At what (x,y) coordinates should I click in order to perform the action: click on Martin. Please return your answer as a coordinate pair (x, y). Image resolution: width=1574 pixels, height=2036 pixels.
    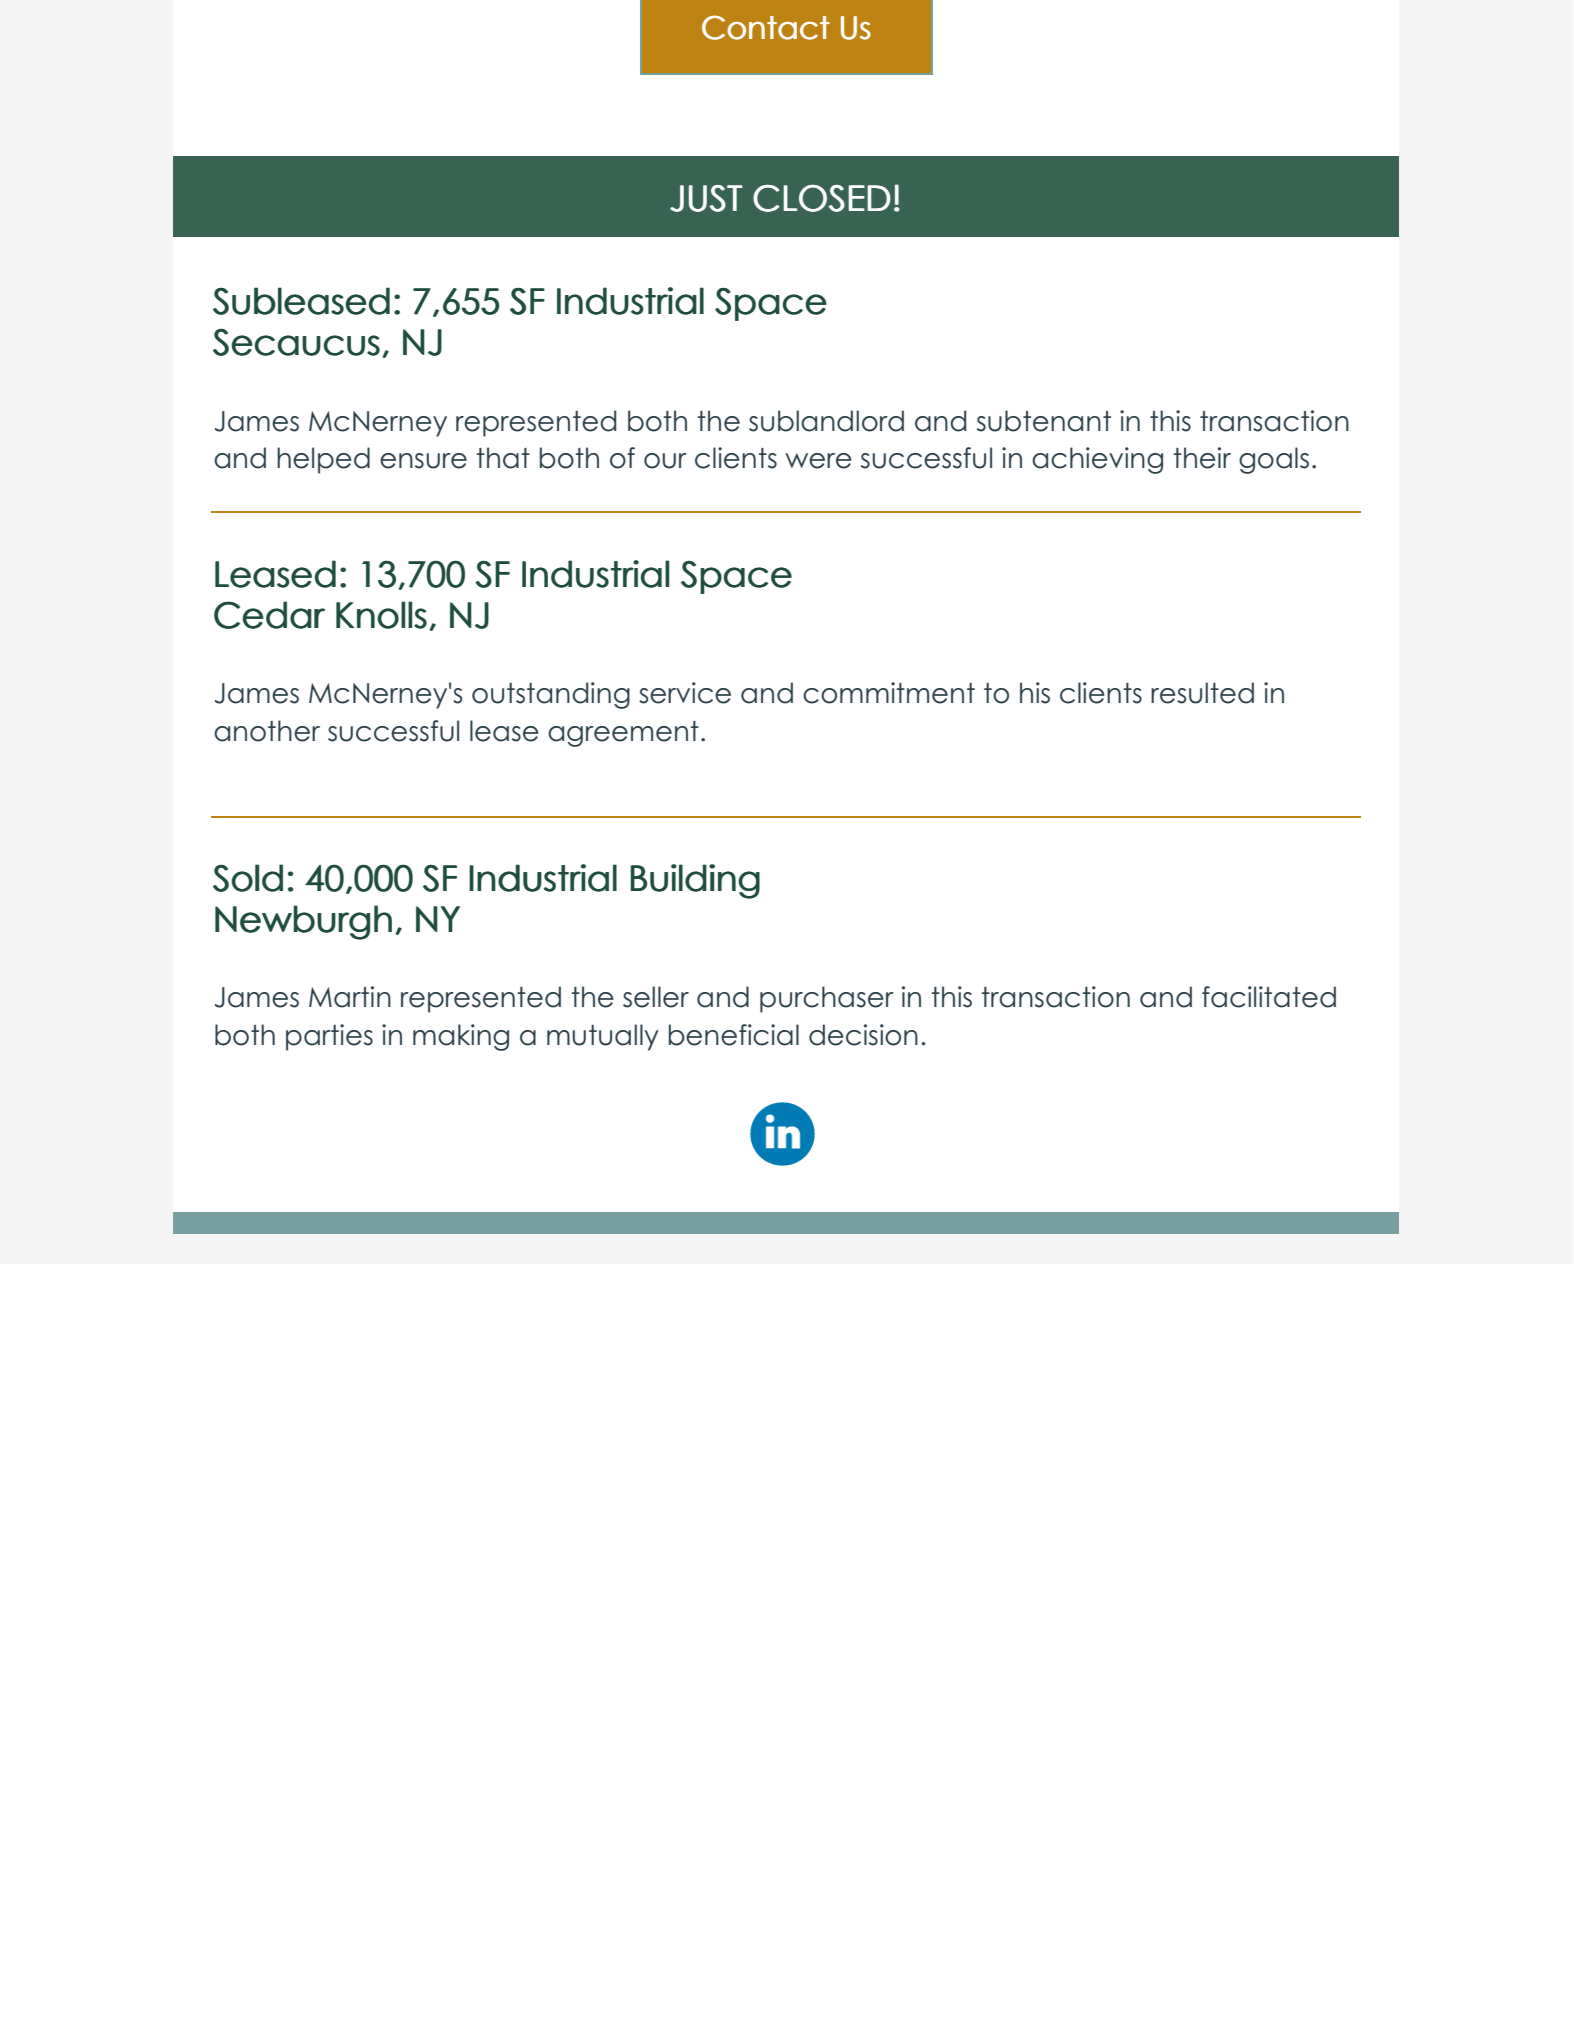
    Looking at the image, I should click on (350, 997).
